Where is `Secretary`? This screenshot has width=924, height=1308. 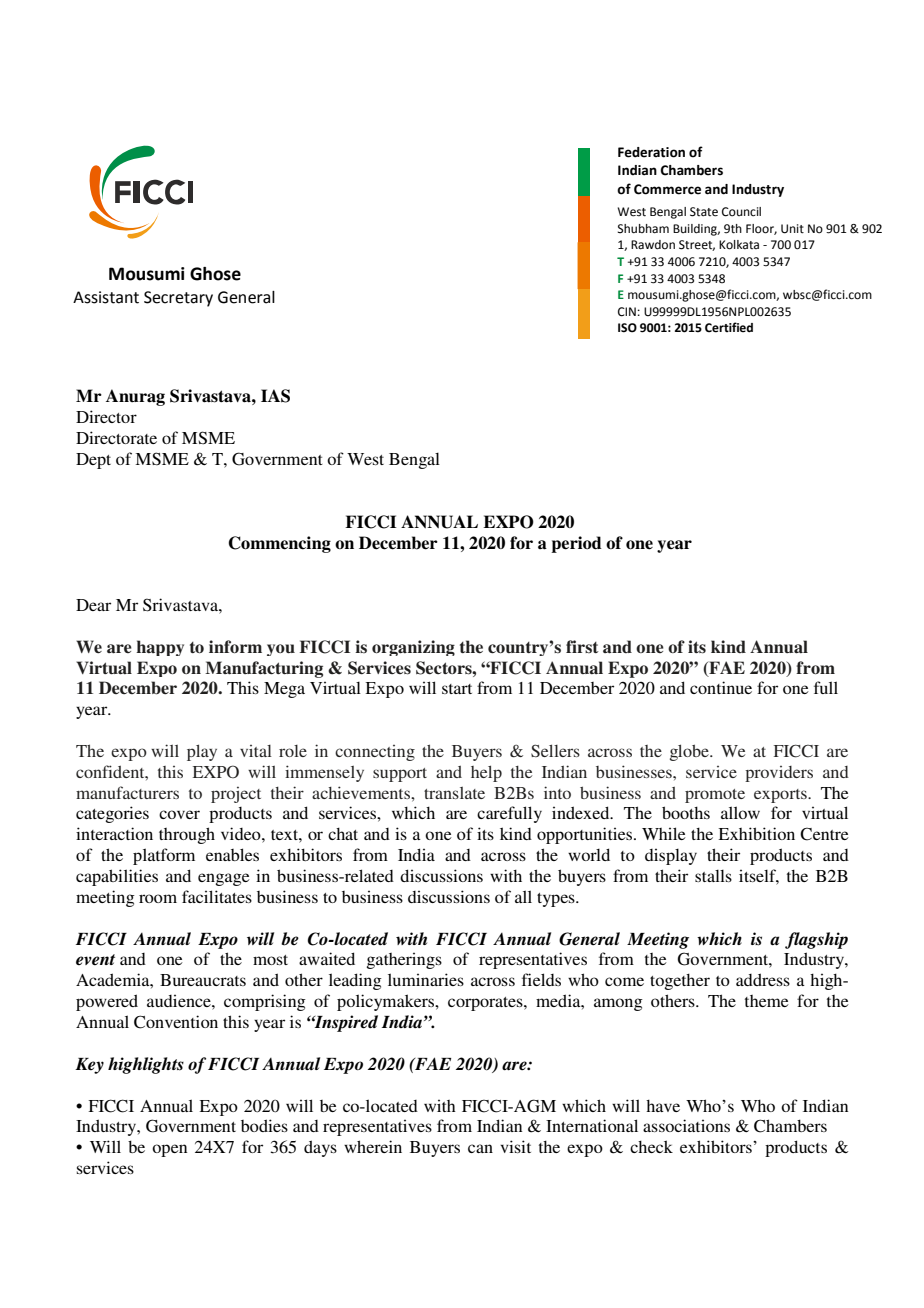 Secretary is located at coordinates (178, 299).
